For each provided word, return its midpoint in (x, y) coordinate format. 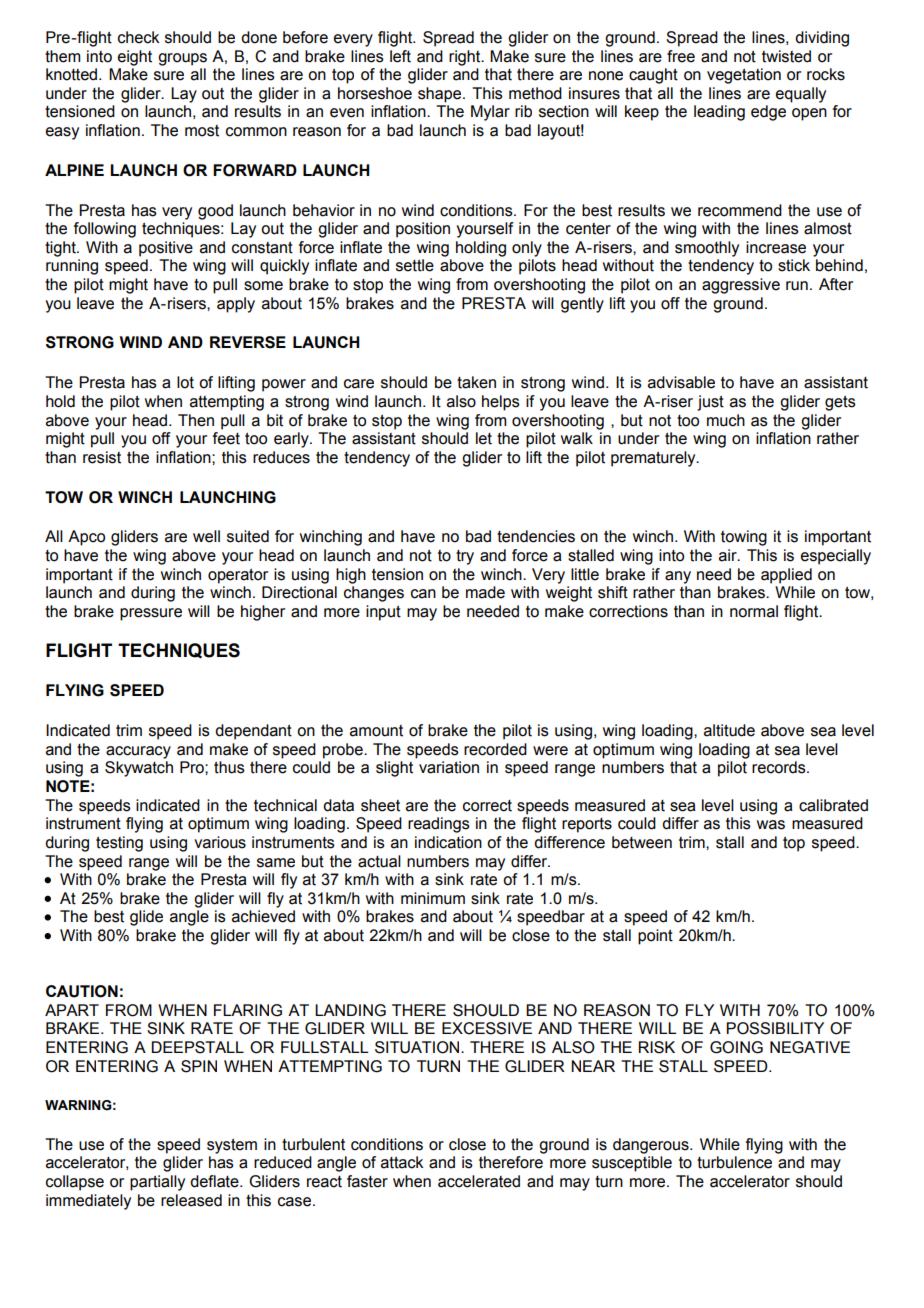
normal (754, 611)
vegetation (744, 76)
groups (182, 59)
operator (238, 576)
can (423, 594)
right (466, 58)
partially (157, 1183)
